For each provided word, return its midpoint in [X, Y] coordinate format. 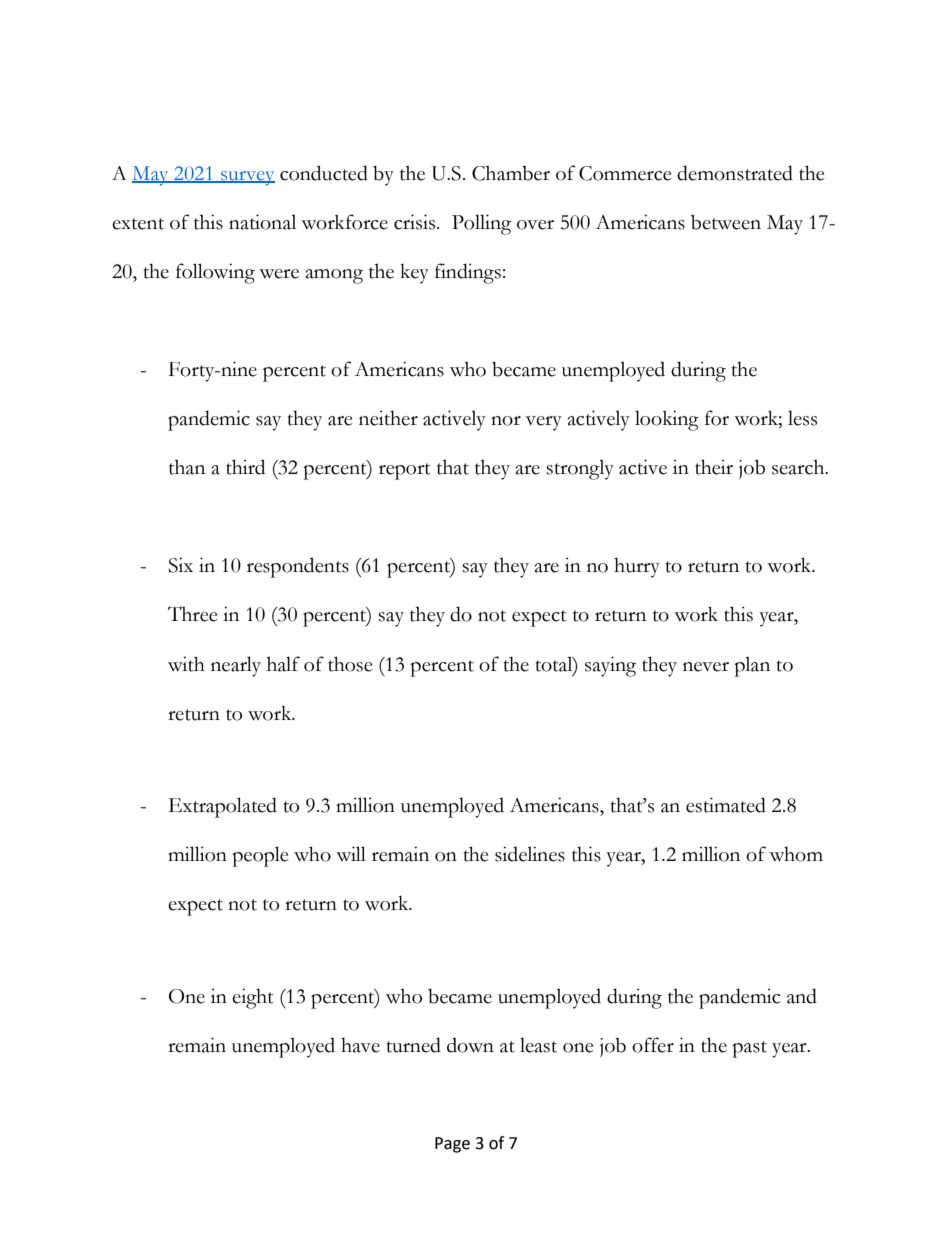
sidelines [530, 854]
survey [247, 178]
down [470, 1045]
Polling [481, 224]
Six [180, 565]
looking [667, 420]
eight [253, 998]
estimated [726, 805]
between [726, 222]
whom [796, 854]
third [245, 467]
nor [506, 421]
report [405, 471]
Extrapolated [223, 807]
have [360, 1045]
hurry [637, 567]
